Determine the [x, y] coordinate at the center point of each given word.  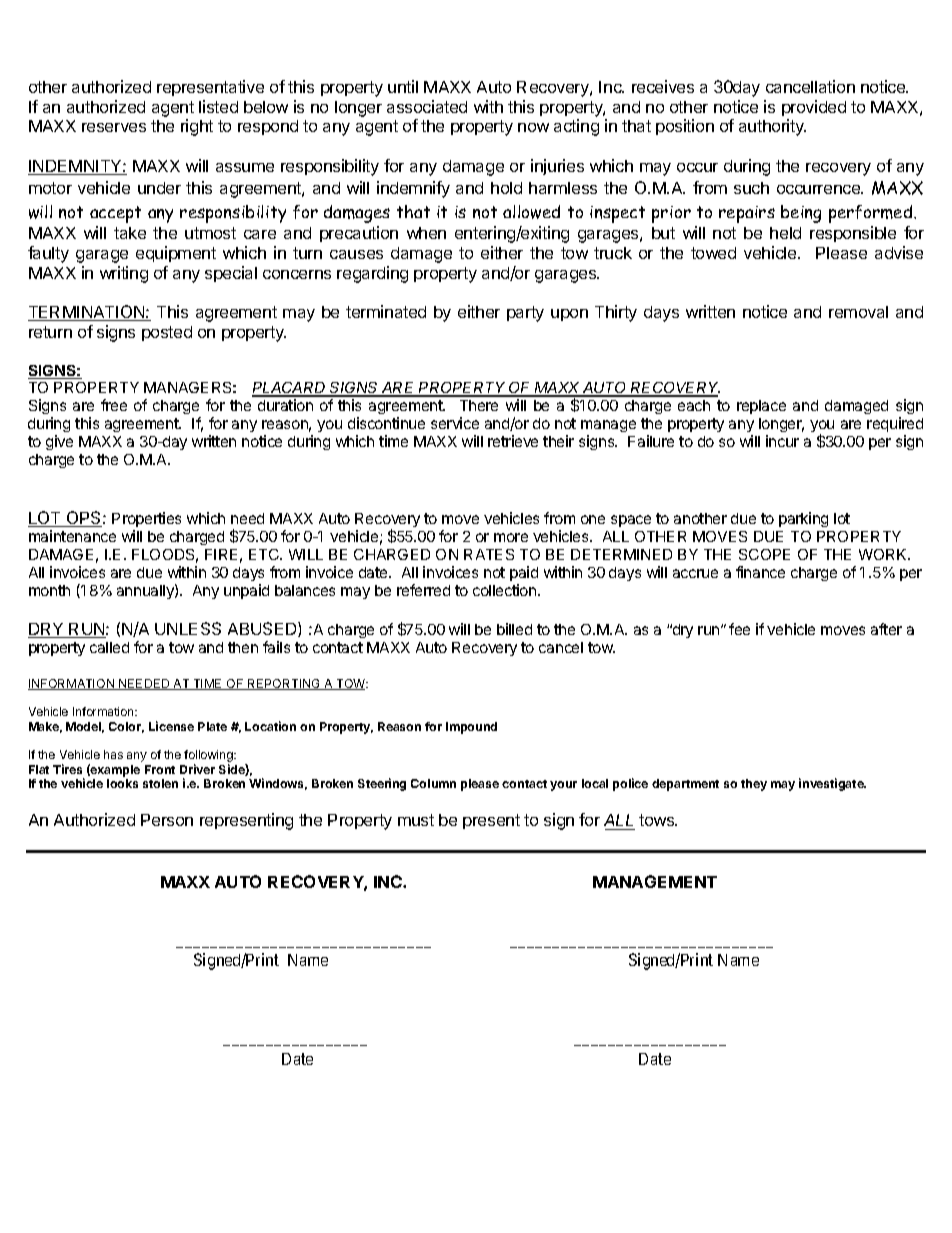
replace [761, 407]
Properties [146, 519]
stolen [160, 783]
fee [739, 629]
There [479, 405]
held [785, 233]
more [511, 537]
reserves [114, 127]
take [130, 233]
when [426, 233]
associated [427, 106]
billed [514, 629]
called [109, 647]
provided [814, 108]
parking [803, 519]
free [114, 405]
